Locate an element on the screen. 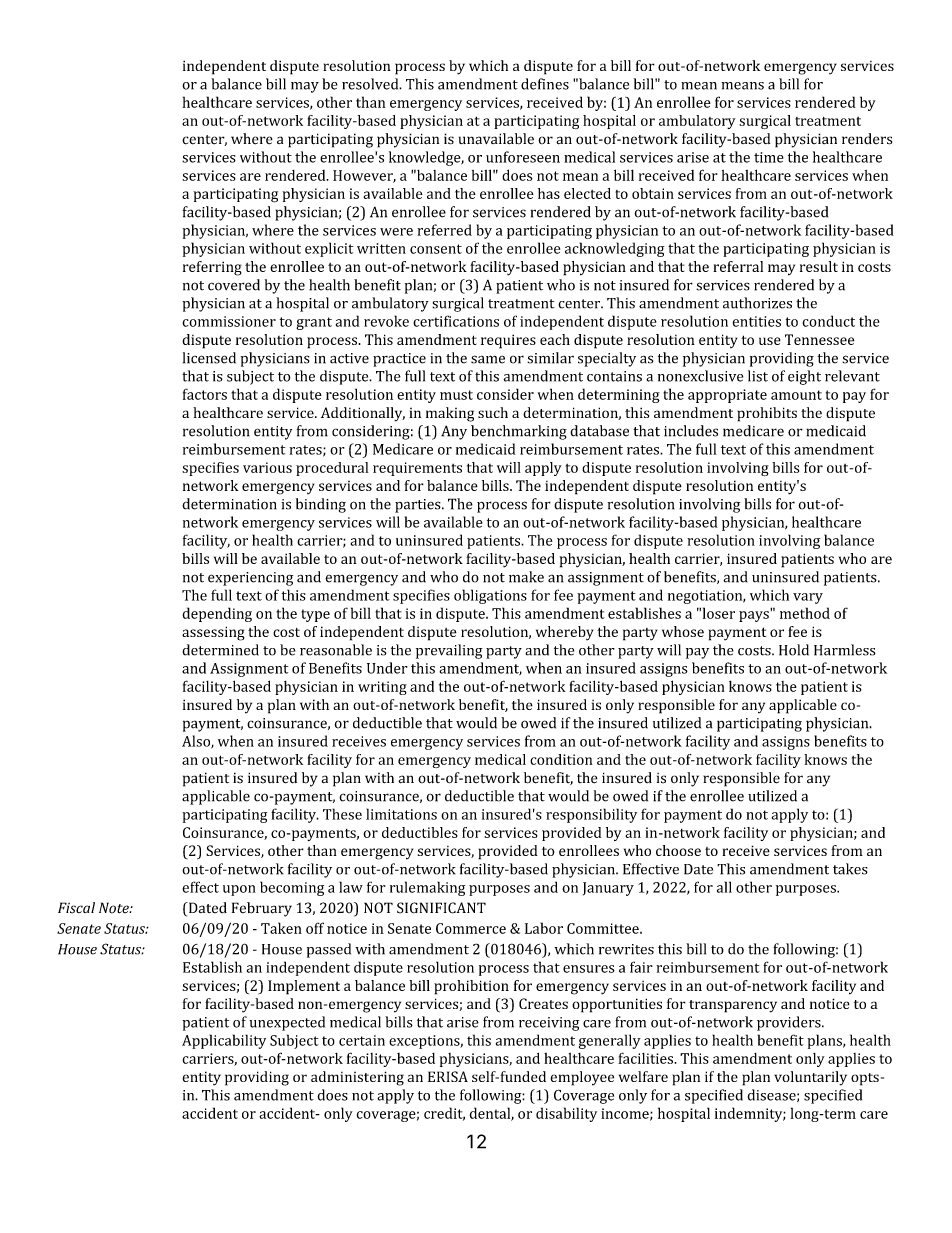 This screenshot has width=952, height=1233. ERISA is located at coordinates (448, 1076).
